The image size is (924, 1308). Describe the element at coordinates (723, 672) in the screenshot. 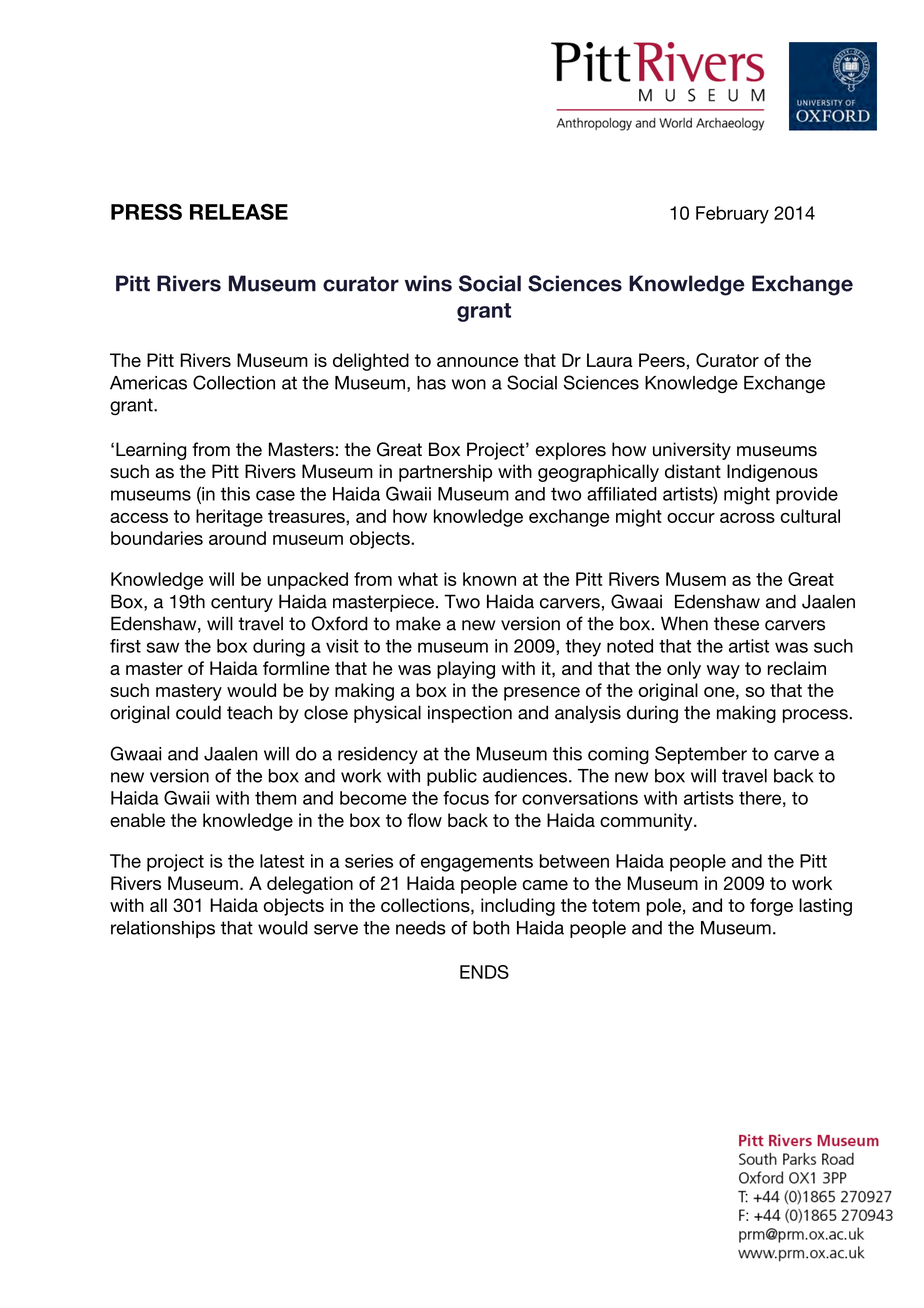

I see `way` at that location.
